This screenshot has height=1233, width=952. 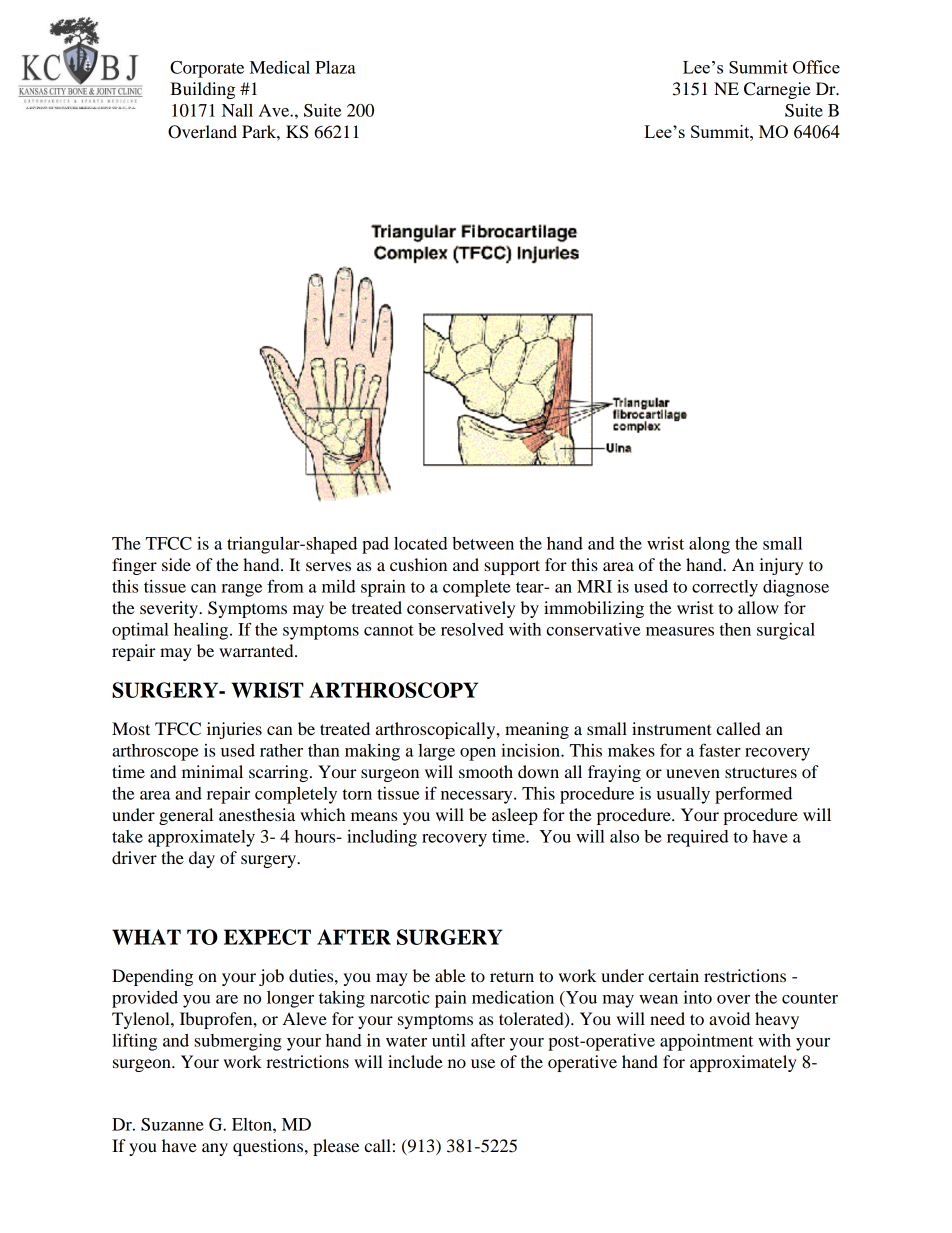 I want to click on resolved, so click(x=472, y=629).
